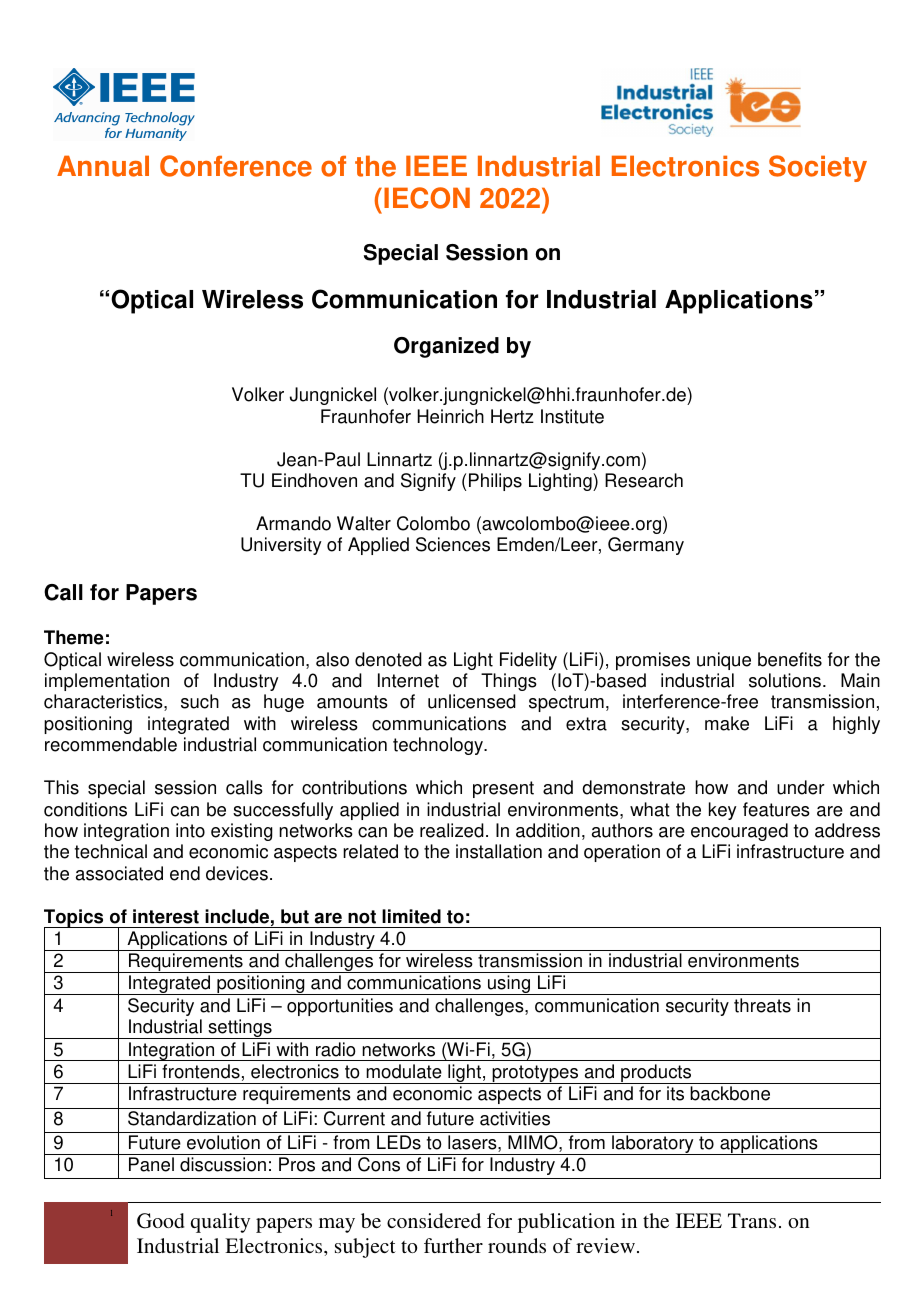 Image resolution: width=924 pixels, height=1308 pixels. What do you see at coordinates (103, 166) in the page?
I see `Annual` at bounding box center [103, 166].
